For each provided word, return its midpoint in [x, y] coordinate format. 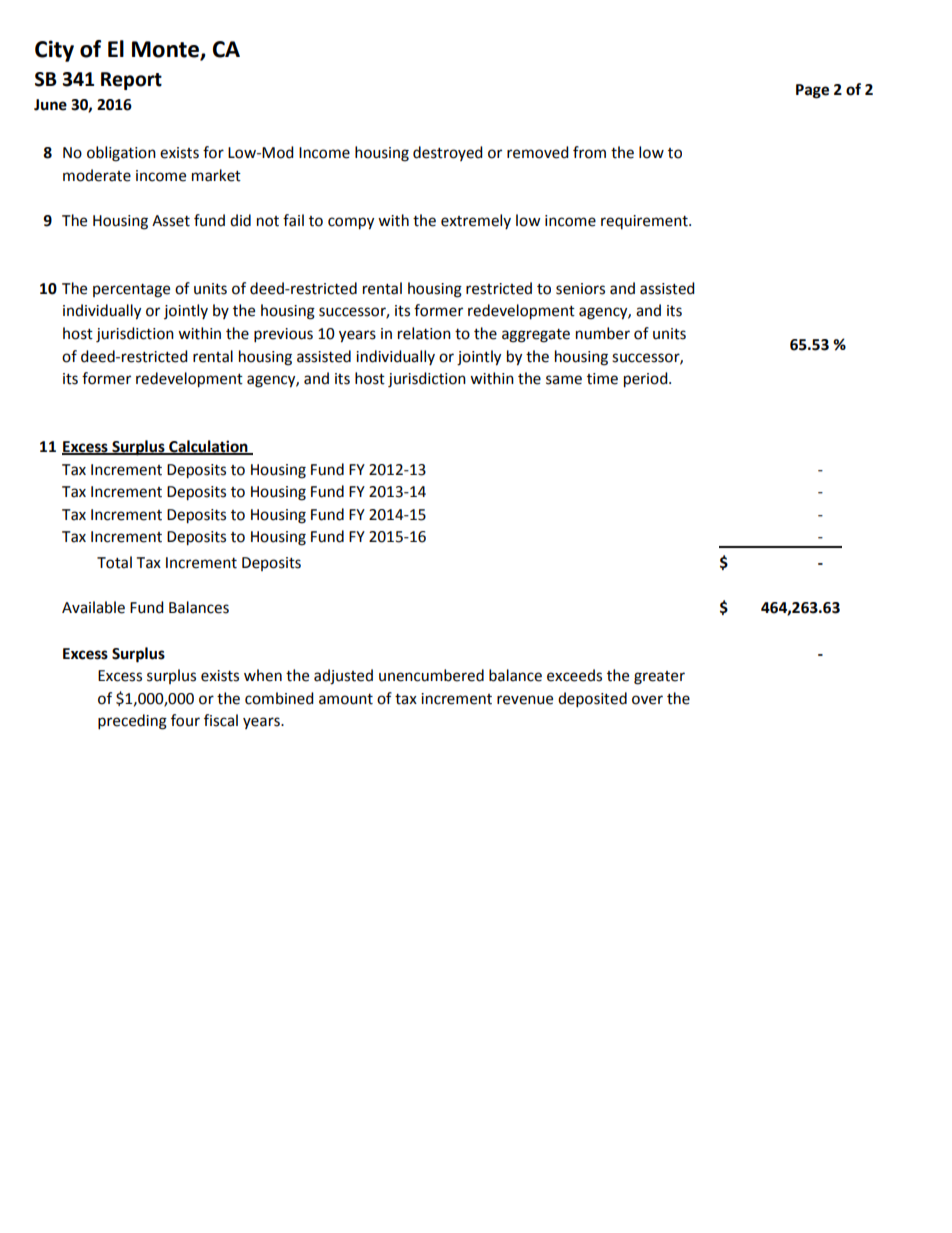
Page [812, 91]
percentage [131, 291]
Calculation [208, 447]
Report [131, 81]
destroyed [448, 153]
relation [424, 333]
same [564, 380]
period [647, 380]
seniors [580, 289]
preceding [132, 722]
